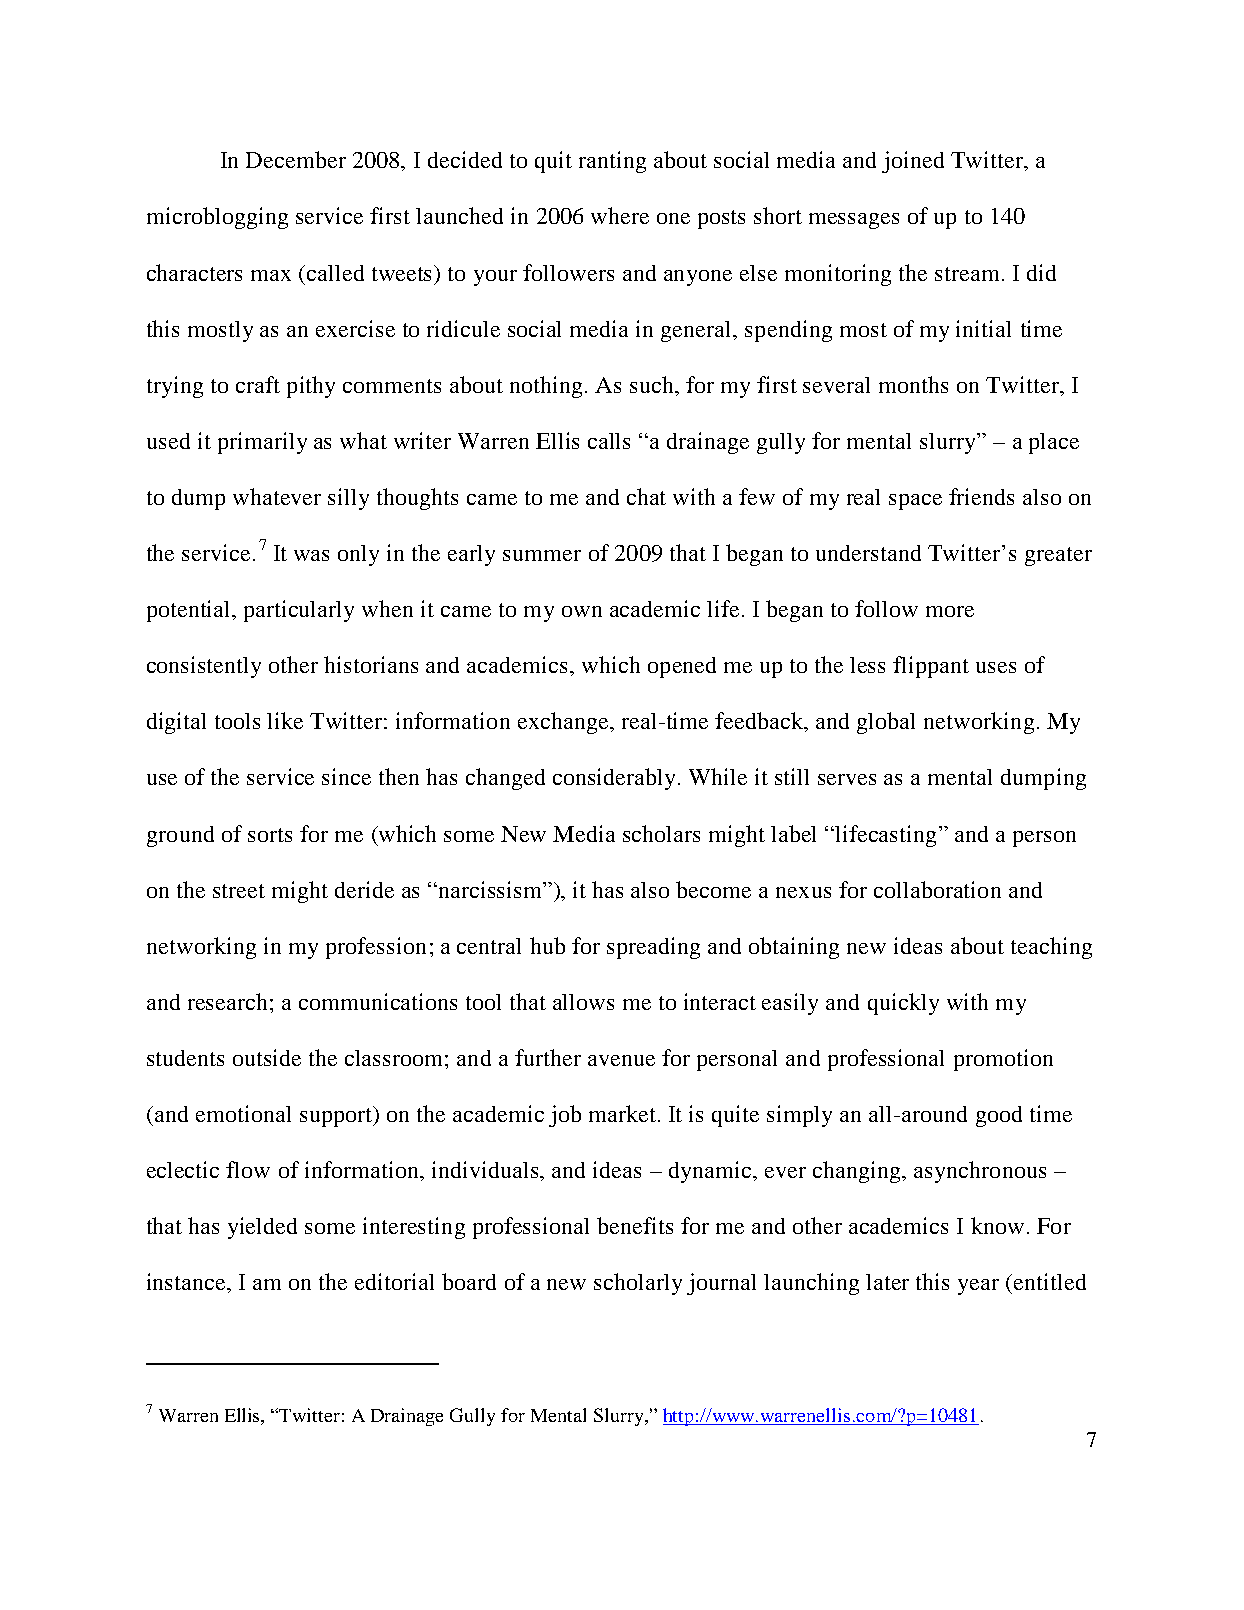  What do you see at coordinates (913, 162) in the page?
I see `joined` at bounding box center [913, 162].
